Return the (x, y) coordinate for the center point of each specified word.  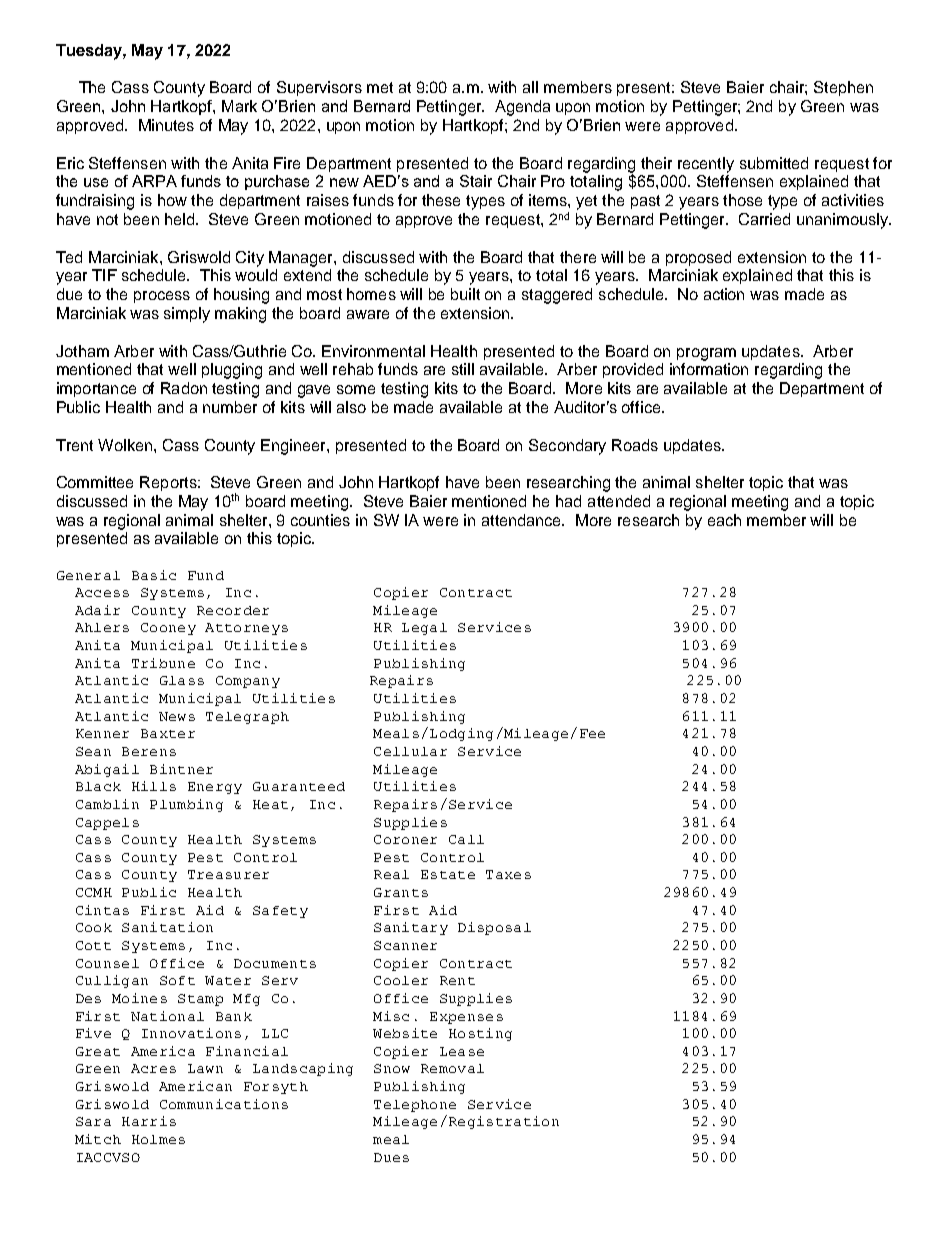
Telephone (415, 1106)
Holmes (158, 1139)
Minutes (166, 125)
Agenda (522, 108)
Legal (424, 629)
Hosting (480, 1034)
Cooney (168, 629)
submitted (774, 163)
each (724, 520)
